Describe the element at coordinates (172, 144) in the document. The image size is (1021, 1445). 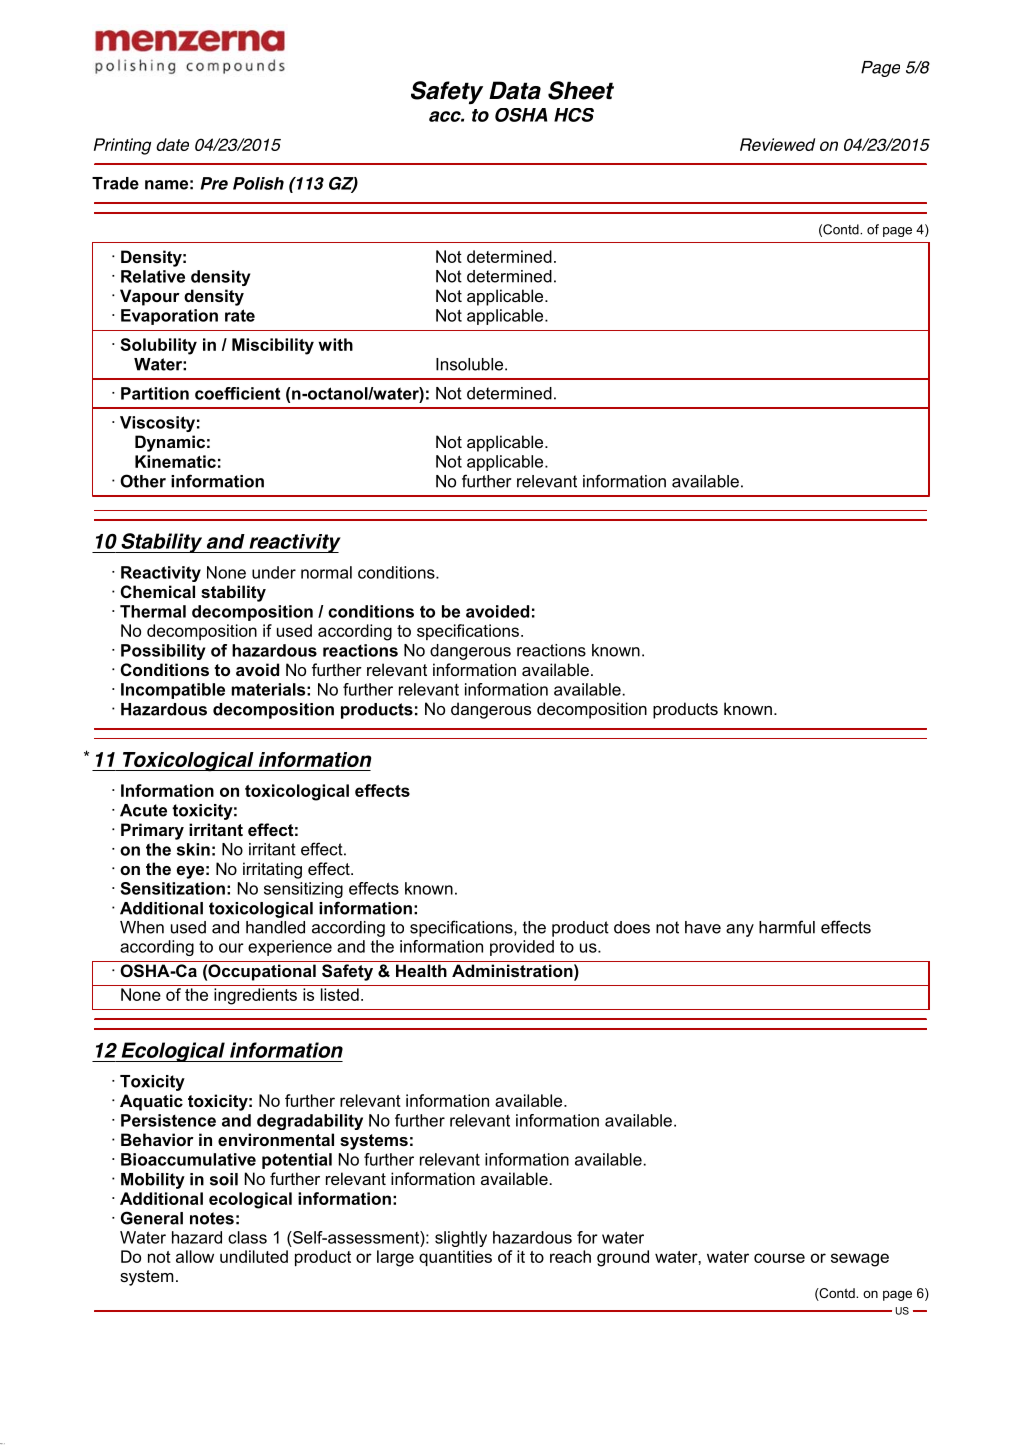
I see `date` at that location.
